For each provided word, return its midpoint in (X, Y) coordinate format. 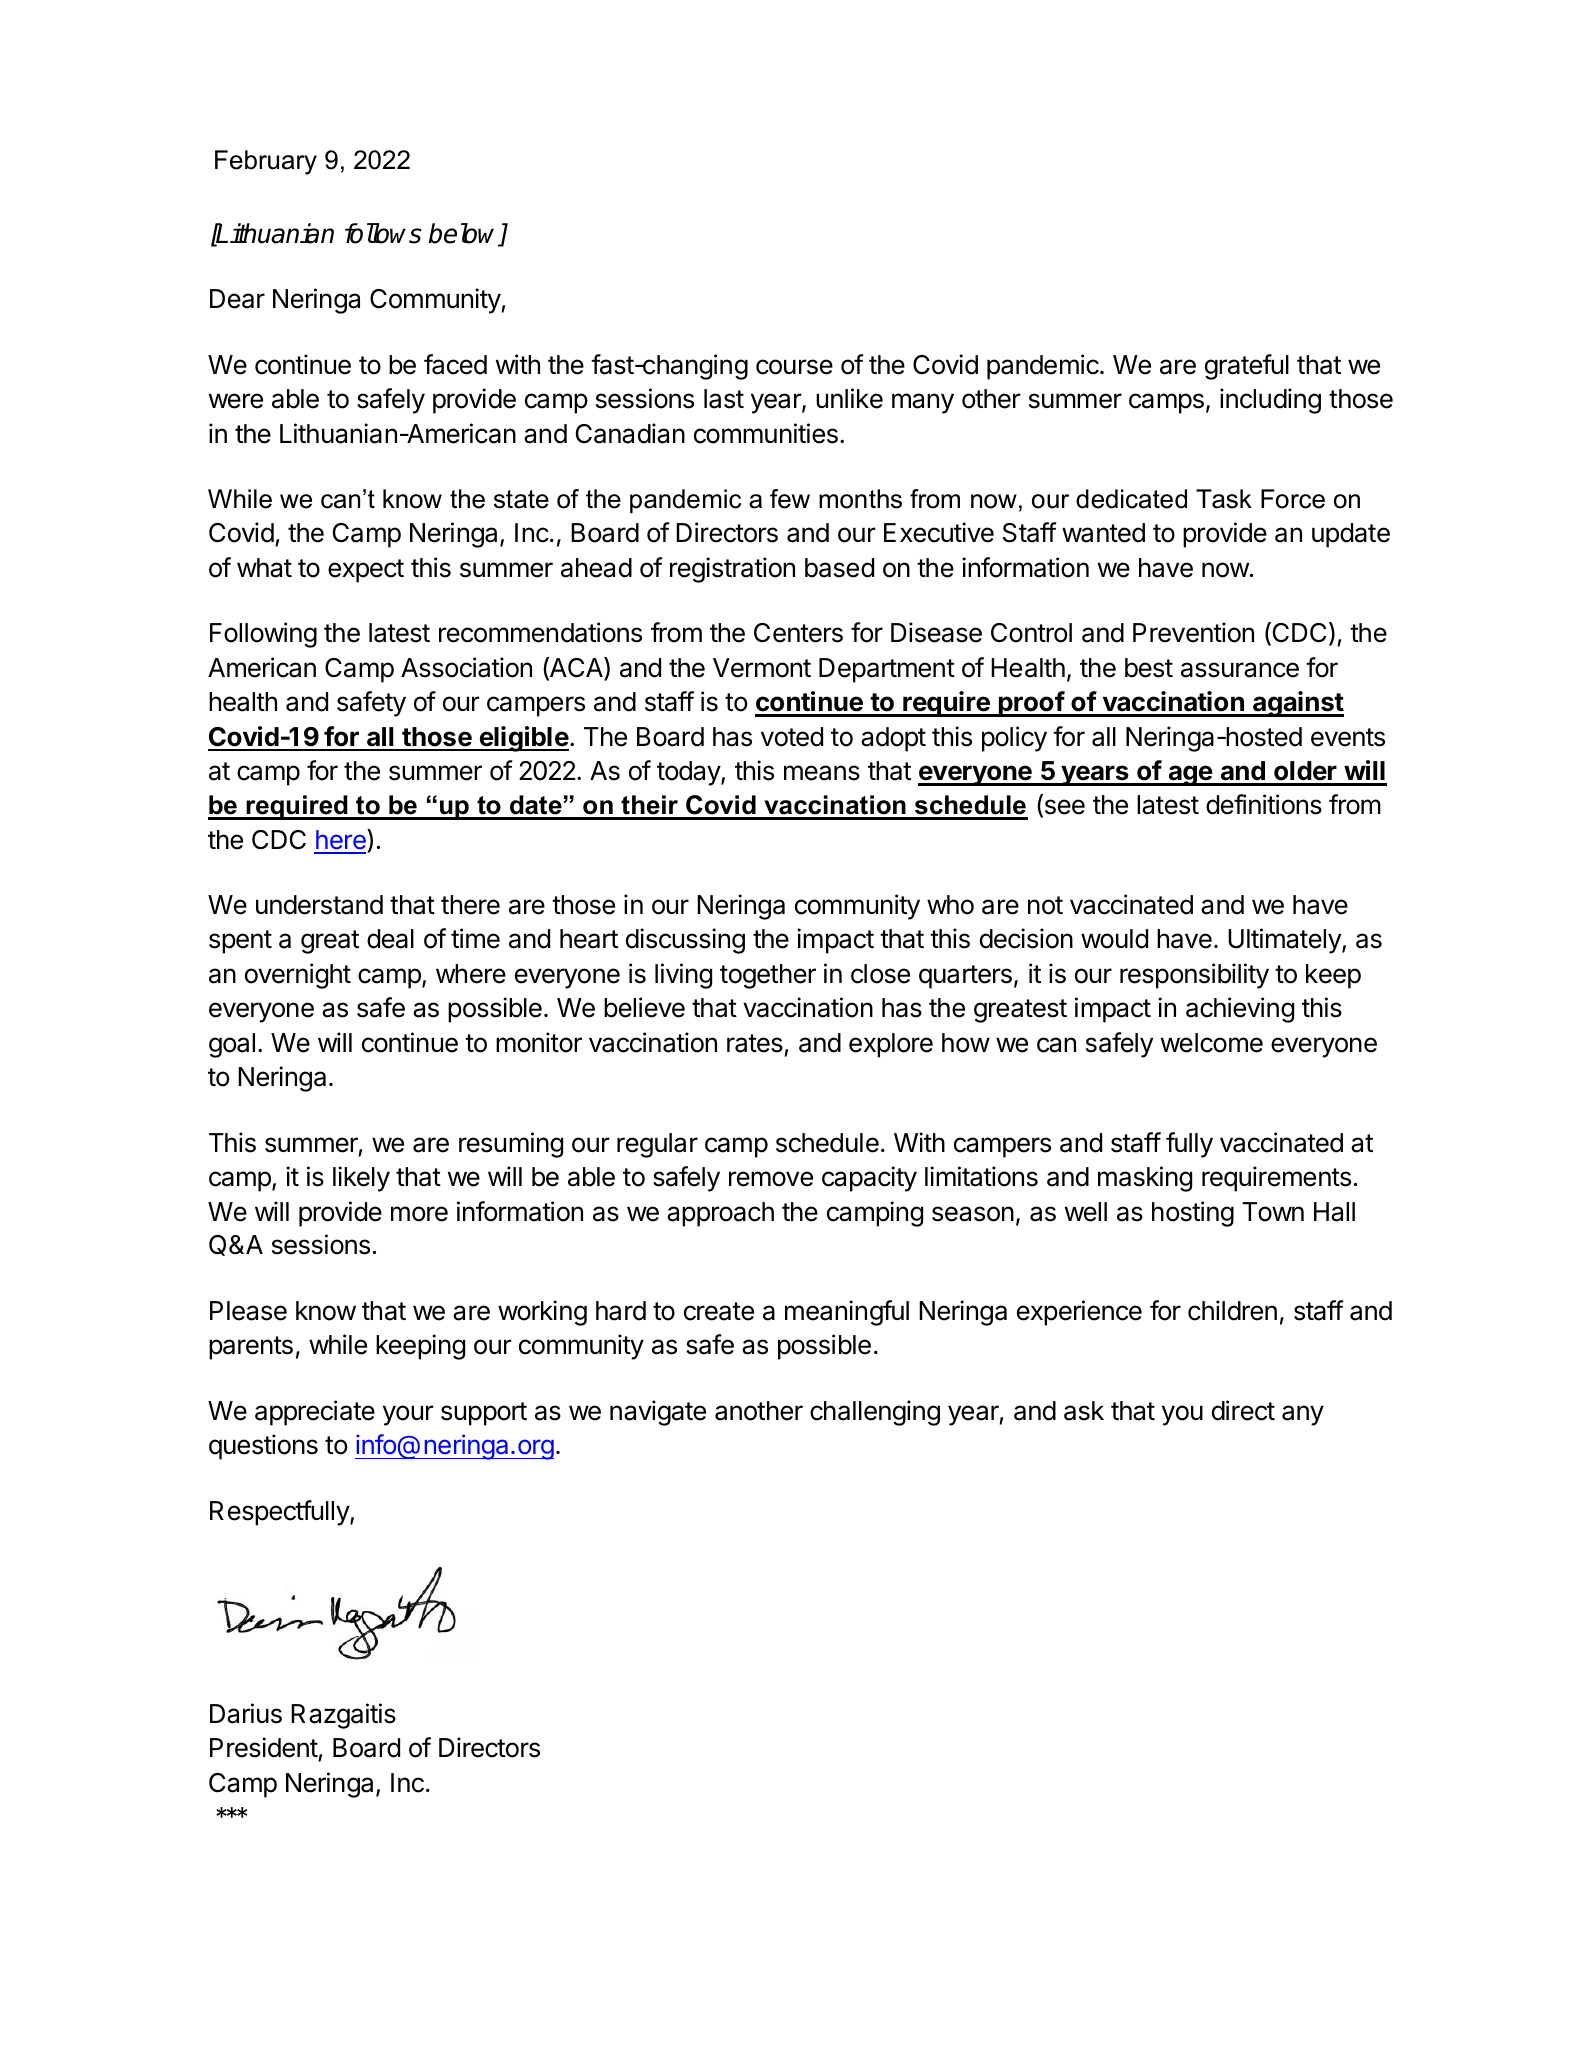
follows (383, 233)
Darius (246, 1713)
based (839, 568)
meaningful (847, 1313)
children (1232, 1310)
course (794, 367)
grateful (1247, 367)
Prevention (1193, 632)
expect (366, 571)
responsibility (1194, 976)
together (768, 976)
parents (251, 1348)
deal (390, 939)
